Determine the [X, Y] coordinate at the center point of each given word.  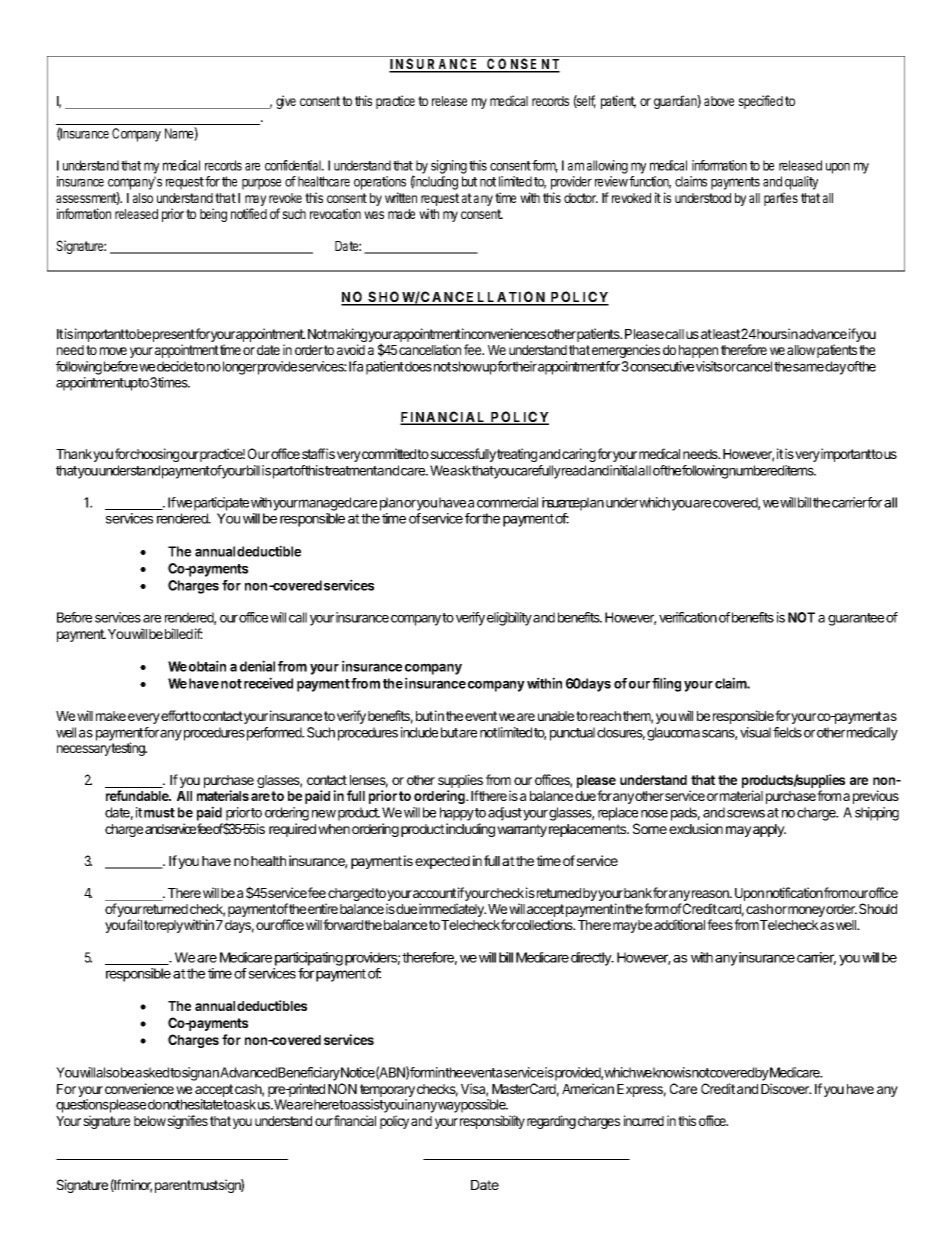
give [286, 102]
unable [557, 716]
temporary [387, 1092]
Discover [786, 1088]
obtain [207, 666]
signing [449, 167]
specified [760, 102]
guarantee [856, 619]
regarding [551, 1122]
